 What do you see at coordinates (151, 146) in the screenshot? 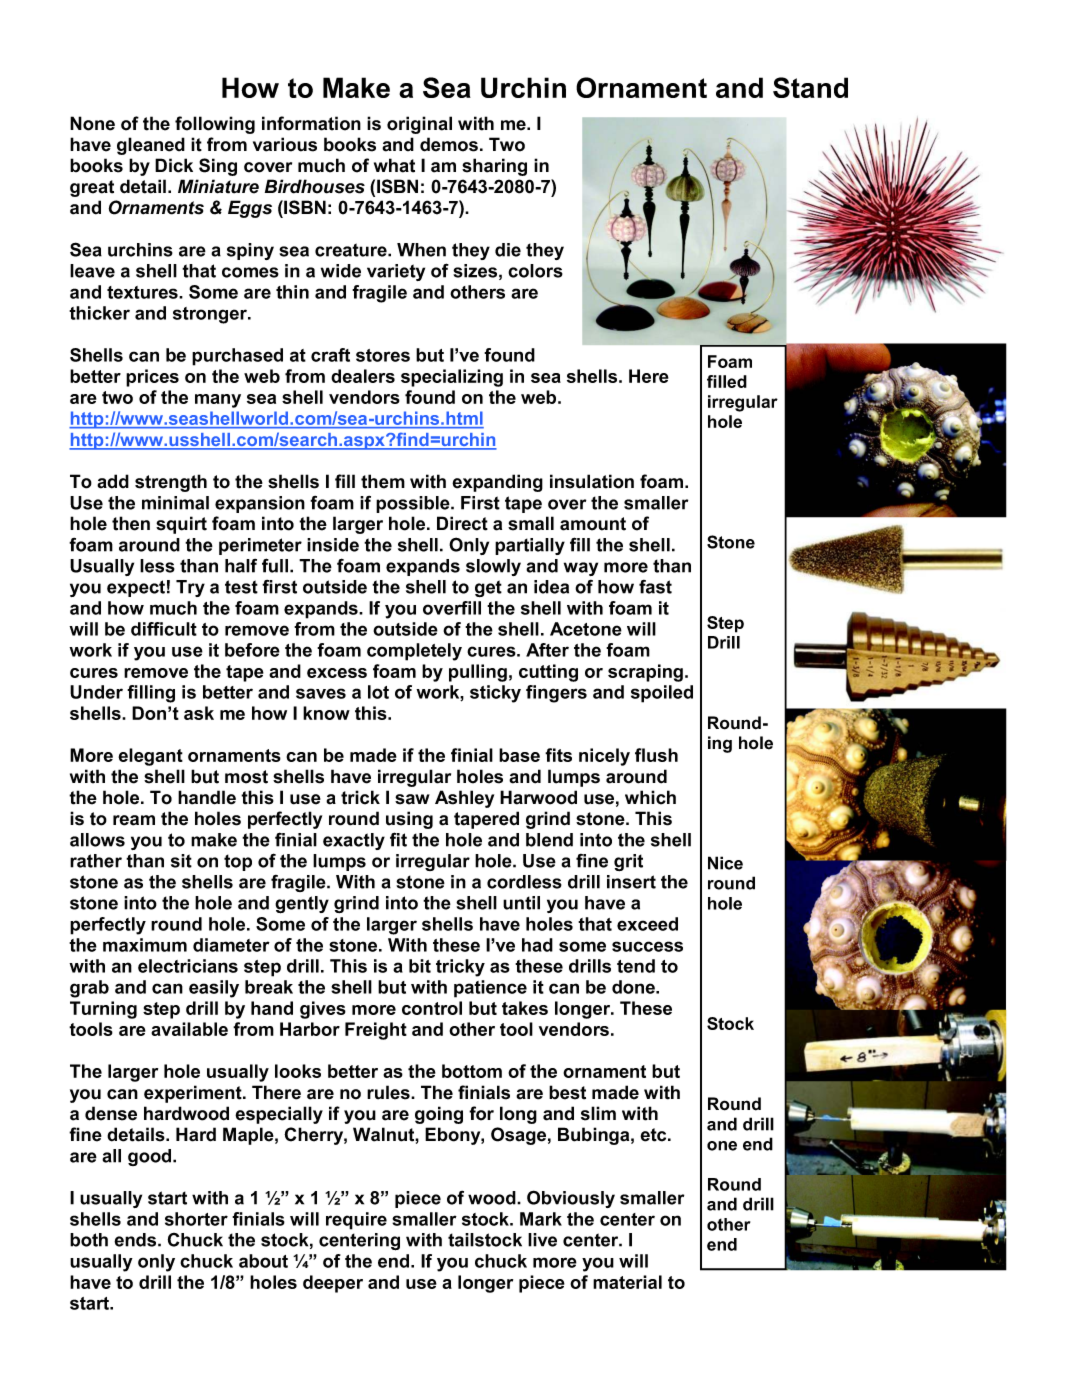
I see `gleaned` at bounding box center [151, 146].
